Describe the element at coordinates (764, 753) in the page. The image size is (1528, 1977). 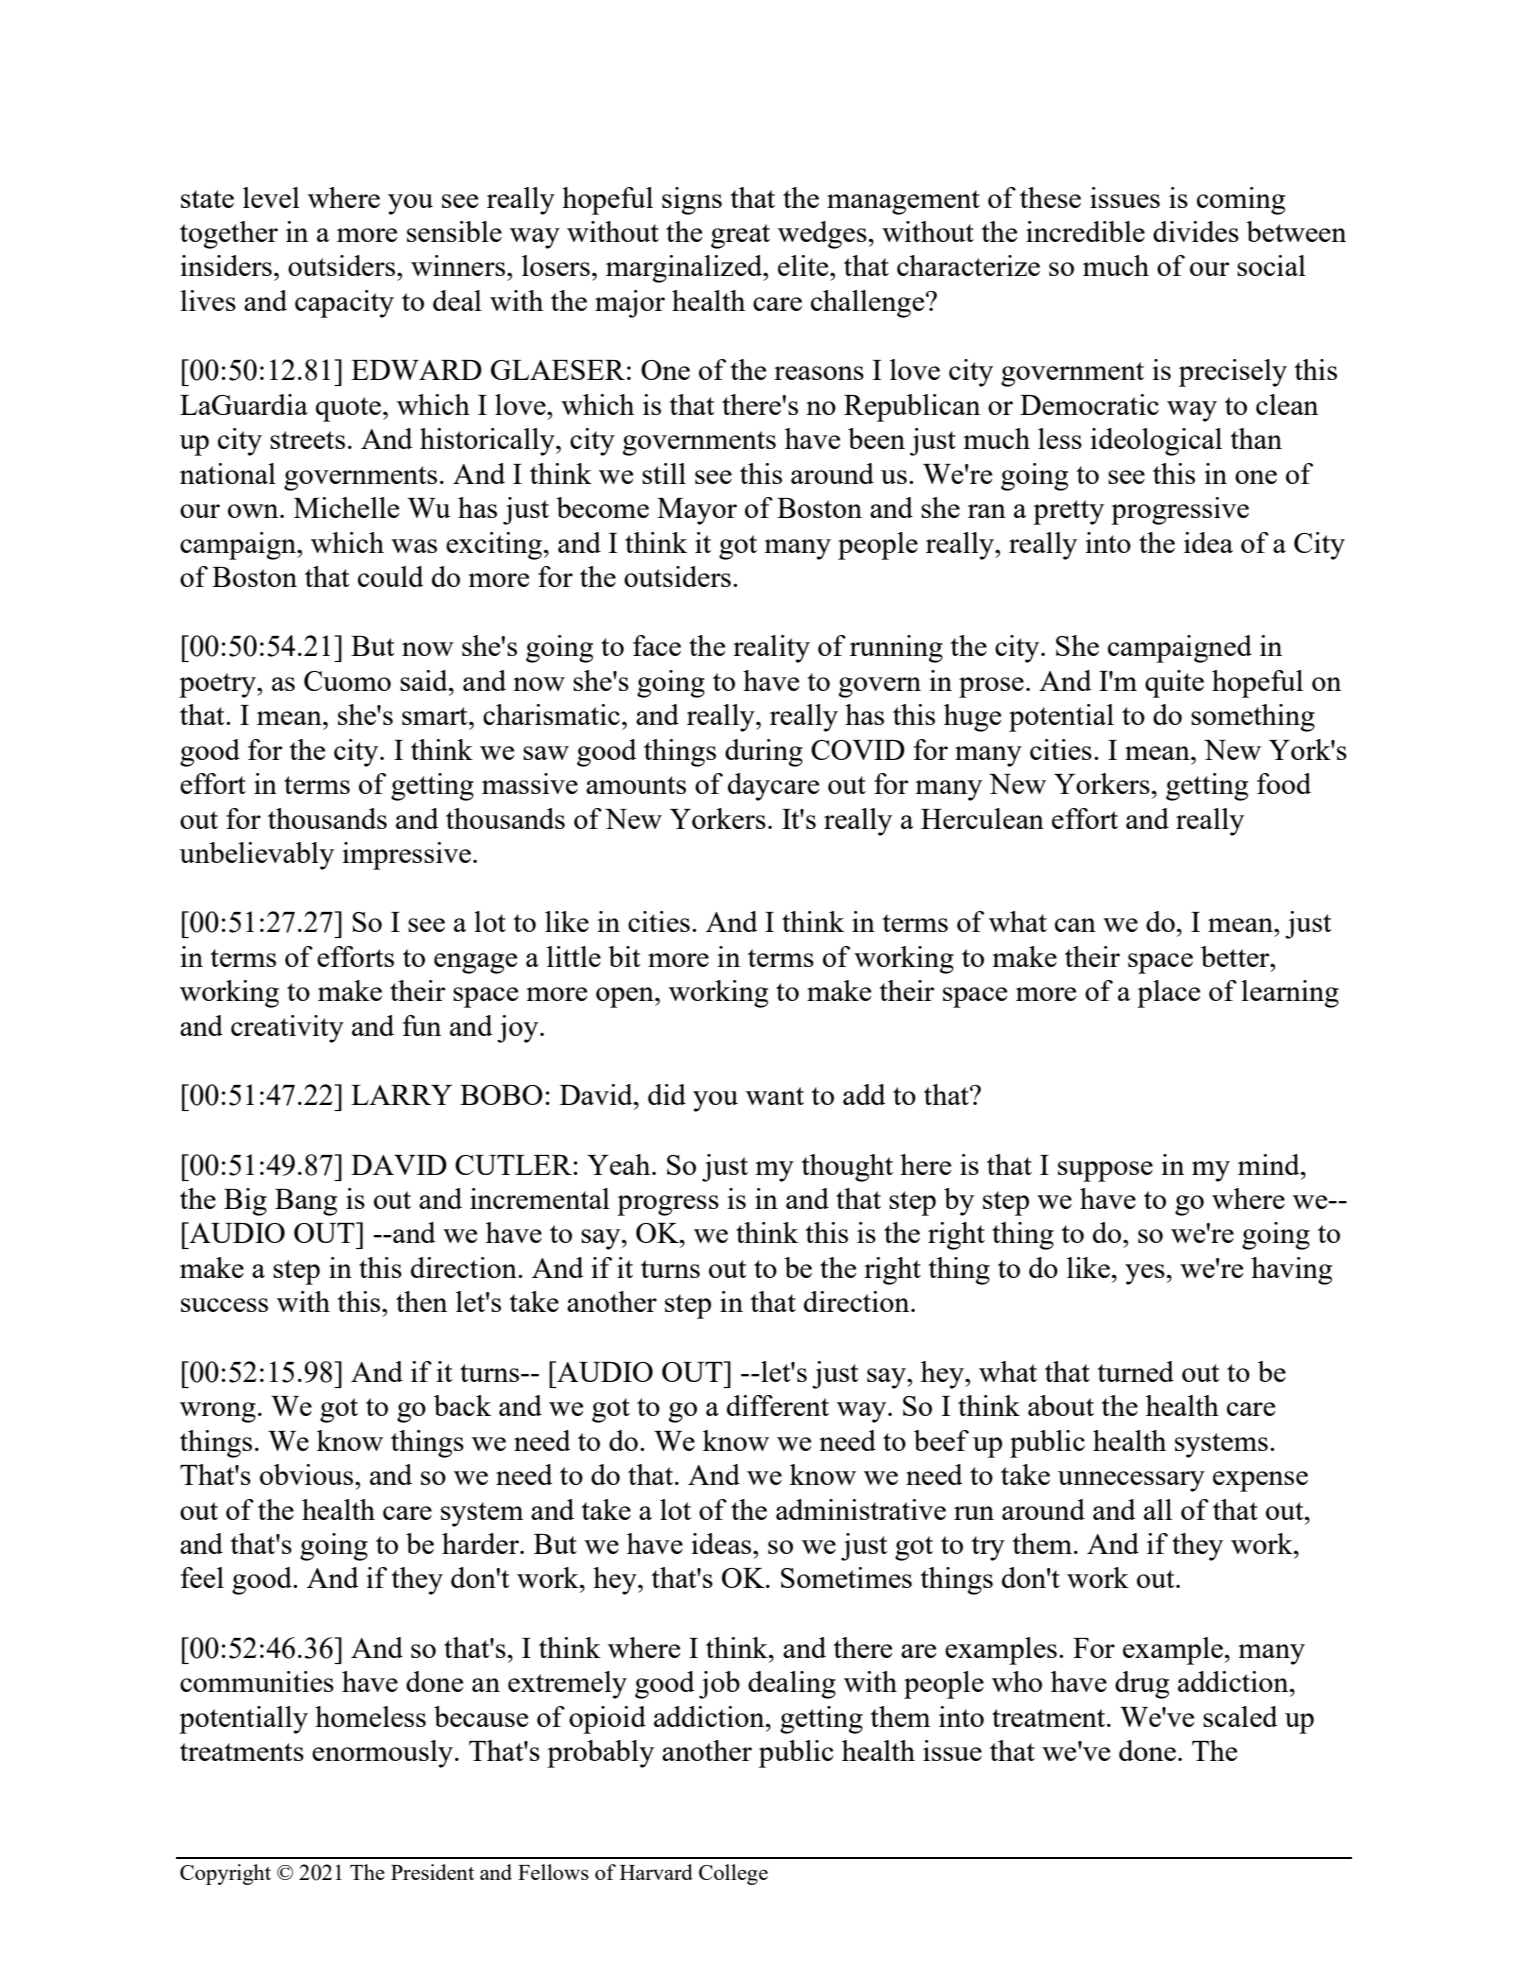
I see `during` at that location.
